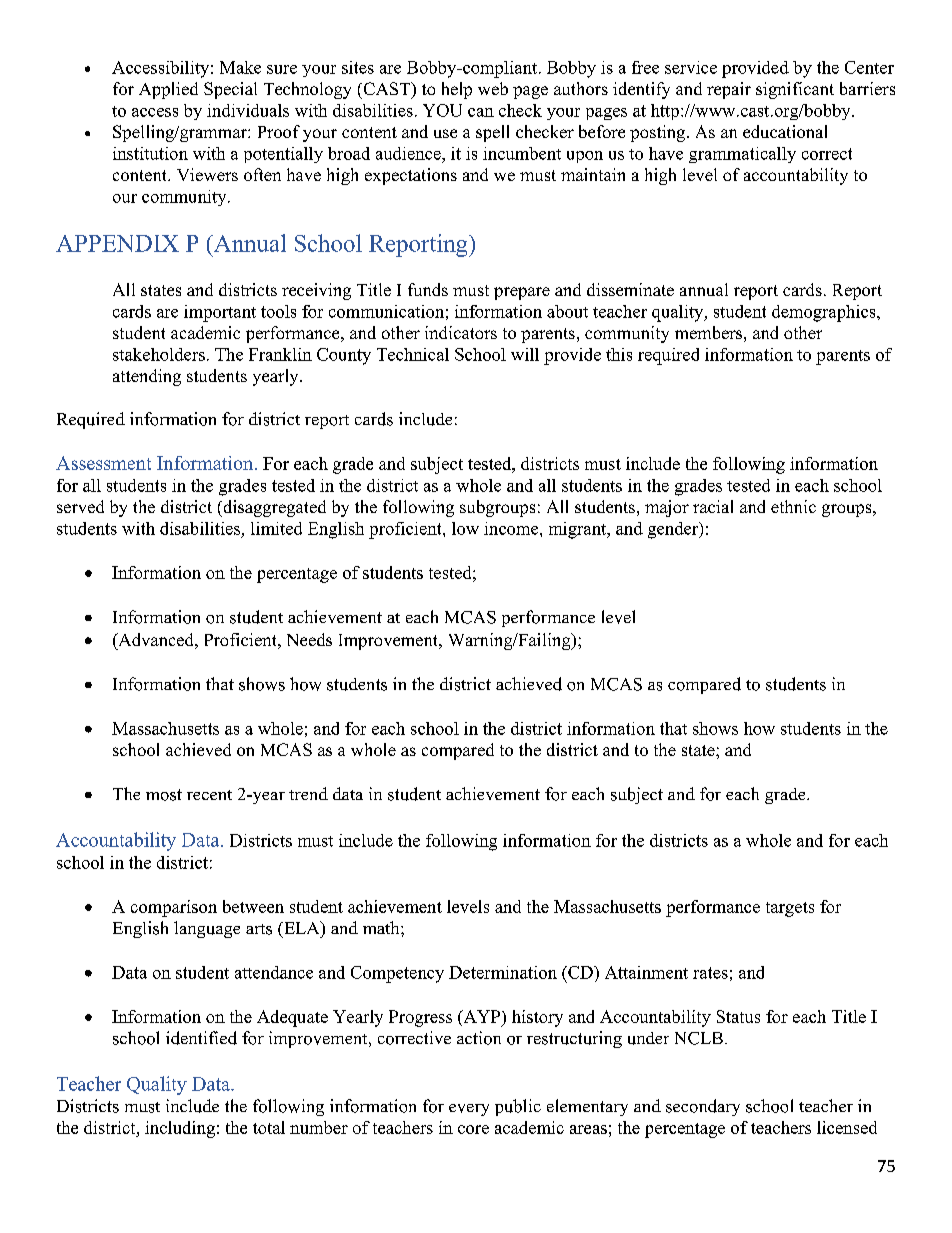 The height and width of the document is (1233, 952). What do you see at coordinates (793, 506) in the document?
I see `ethnic` at bounding box center [793, 506].
